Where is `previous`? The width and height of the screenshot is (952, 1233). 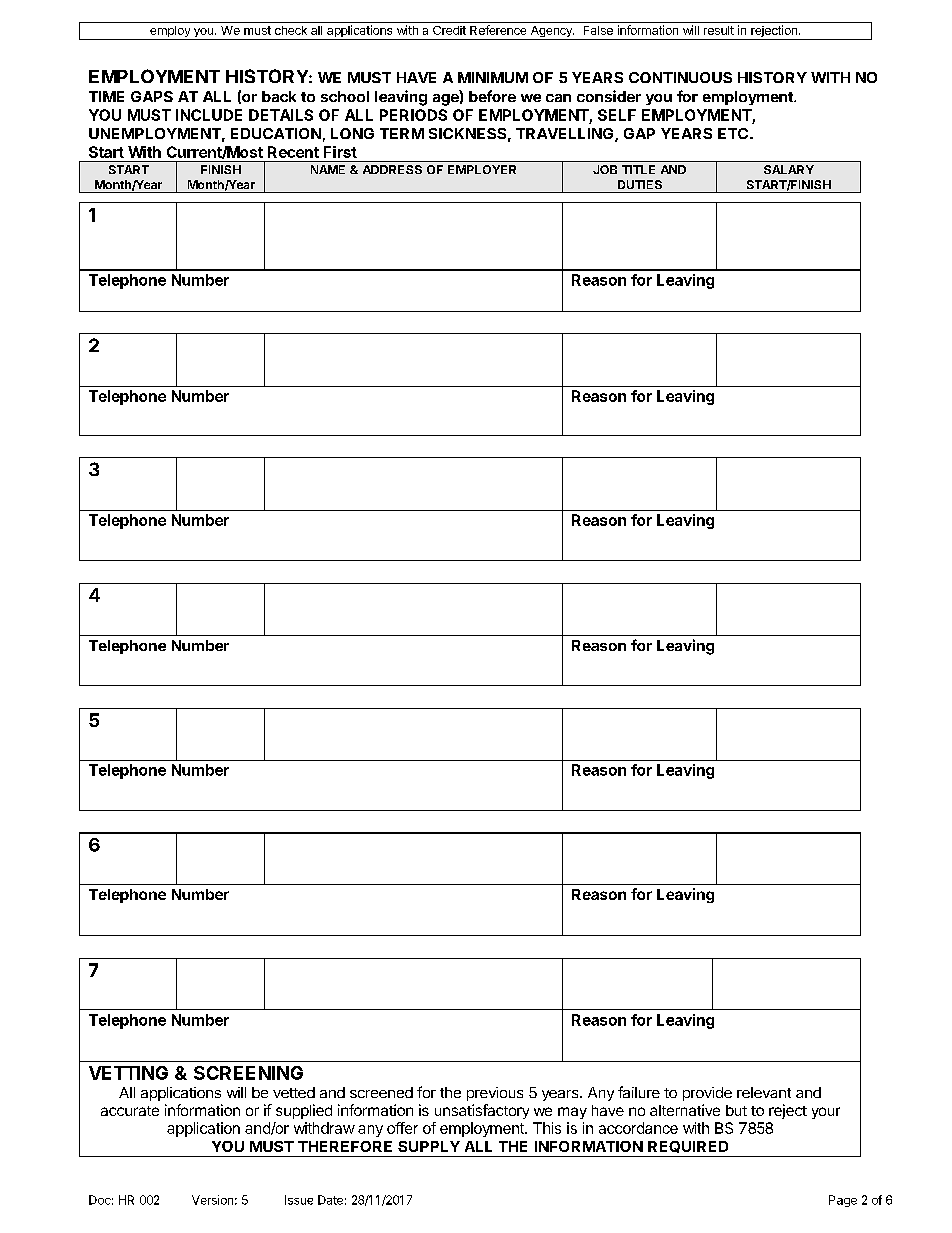
previous is located at coordinates (495, 1094).
